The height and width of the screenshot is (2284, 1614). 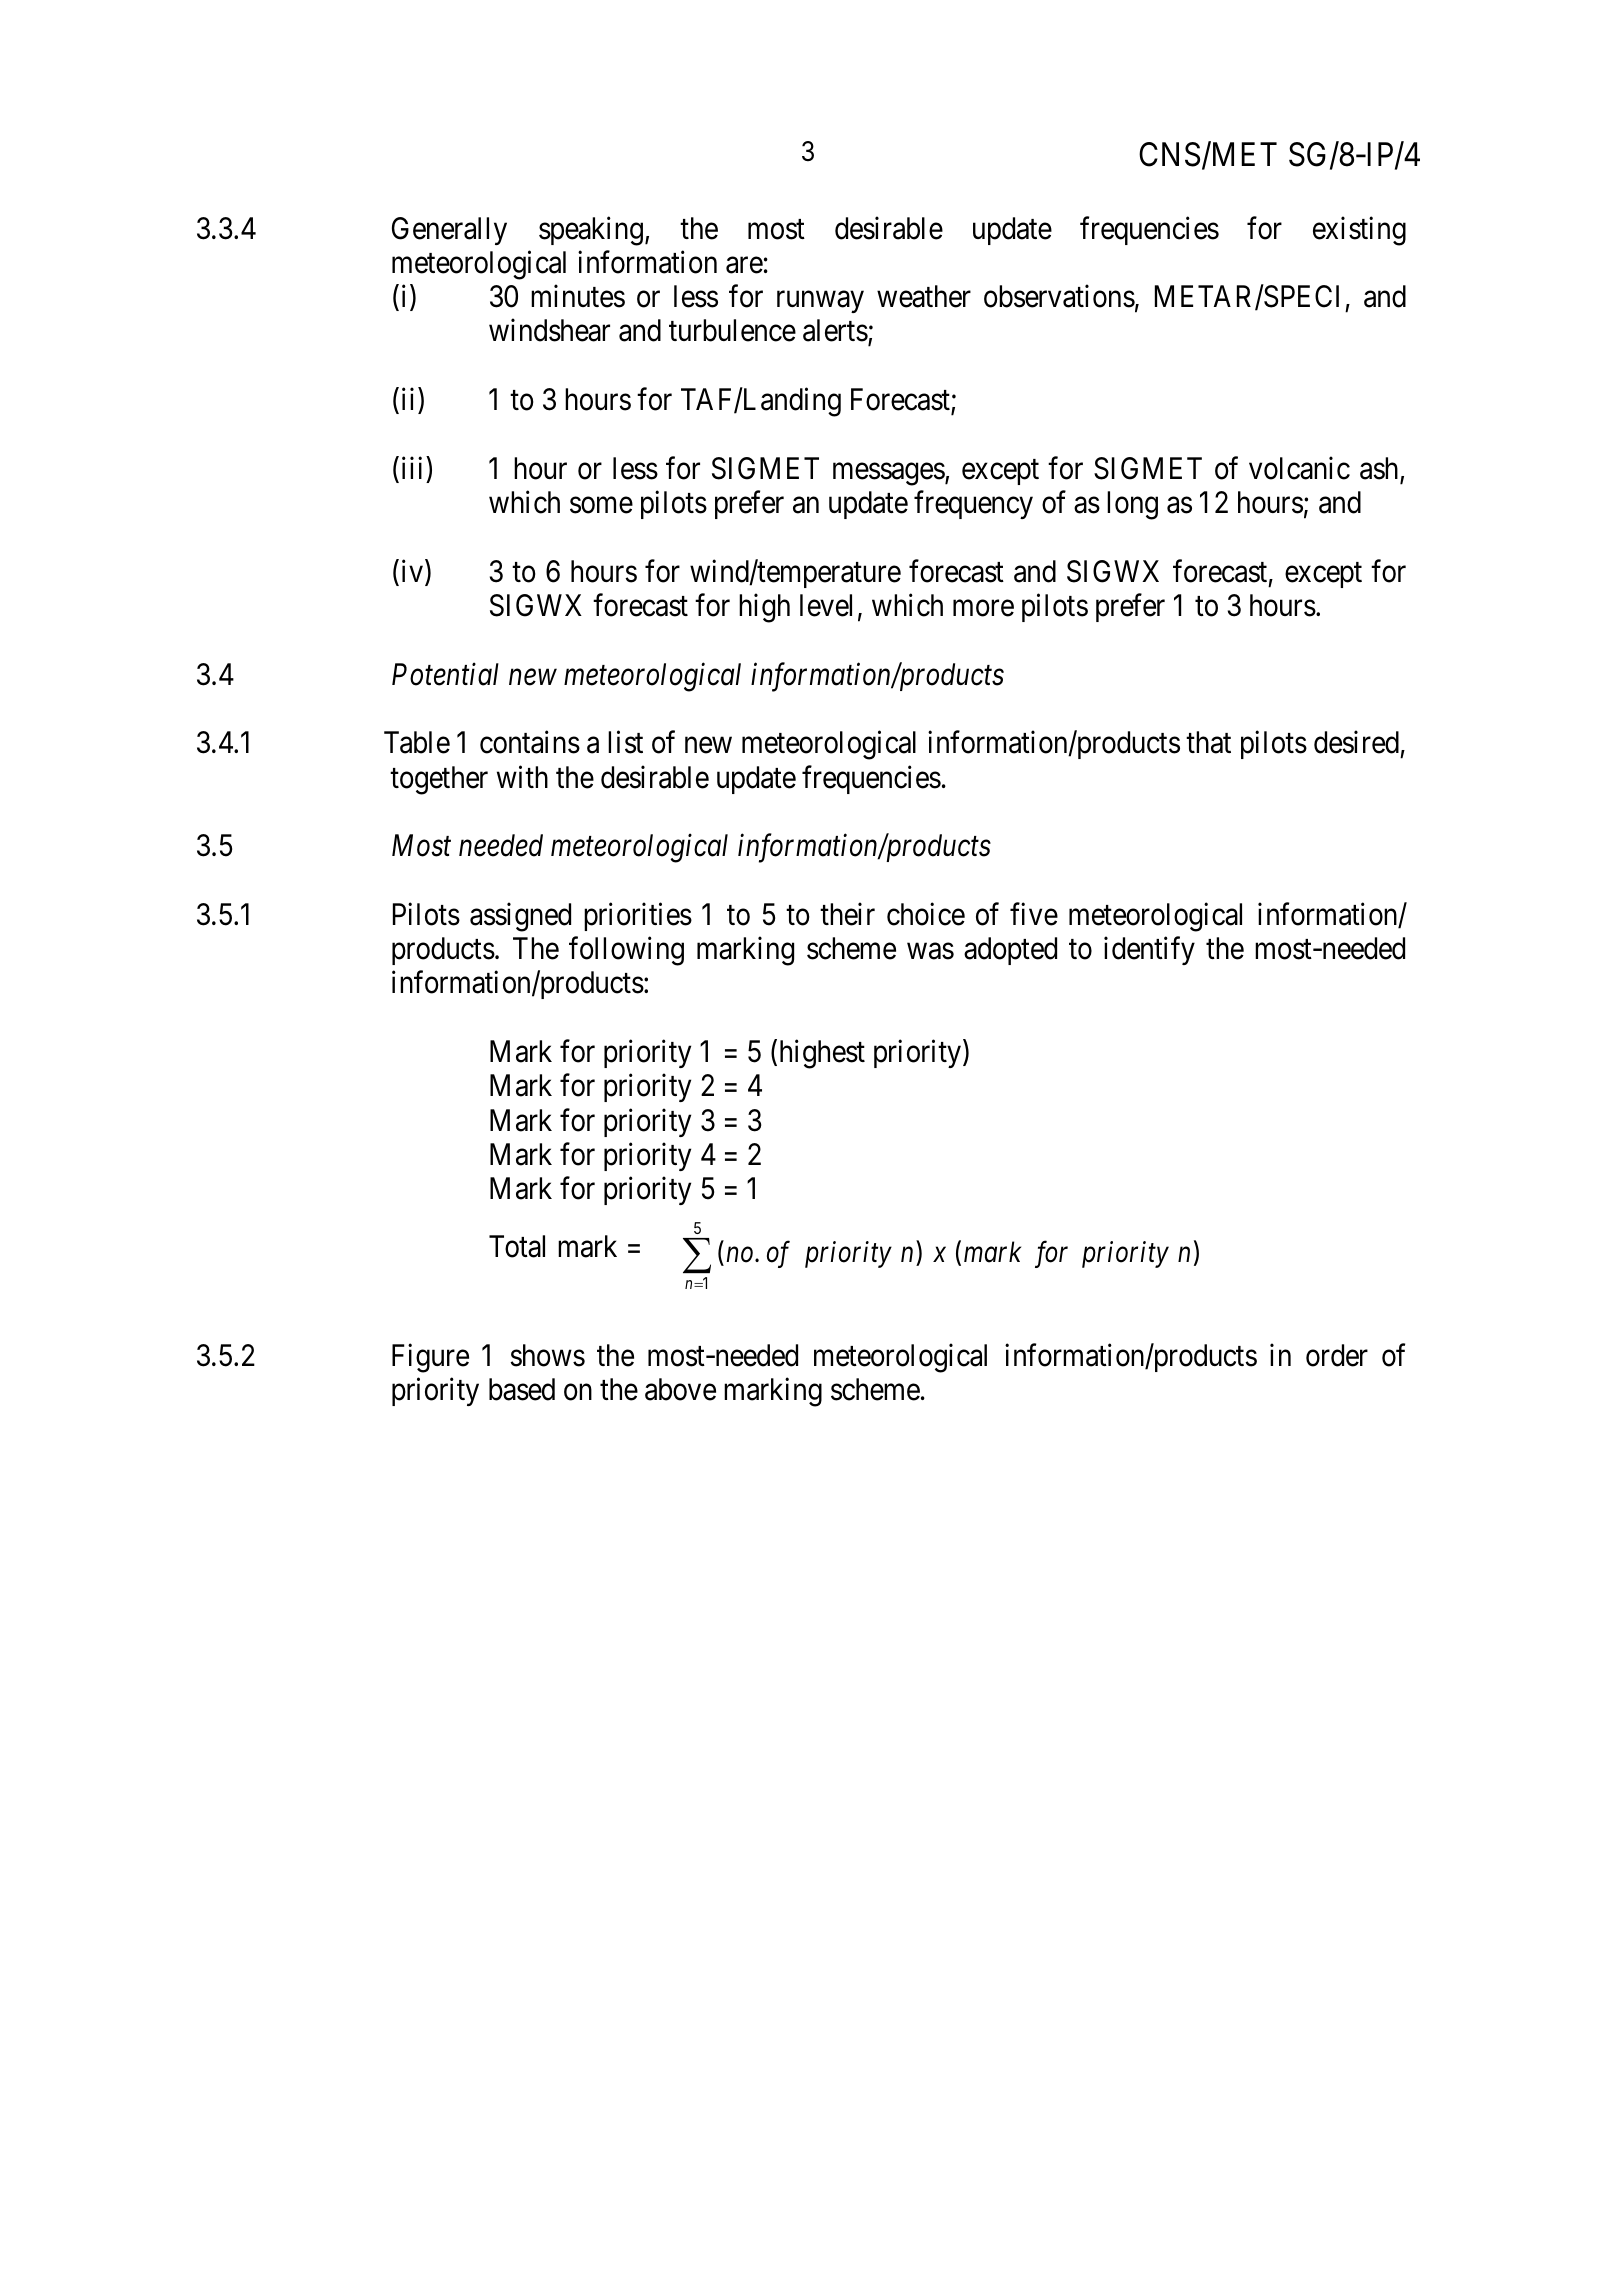 I want to click on Potential, so click(x=445, y=674).
